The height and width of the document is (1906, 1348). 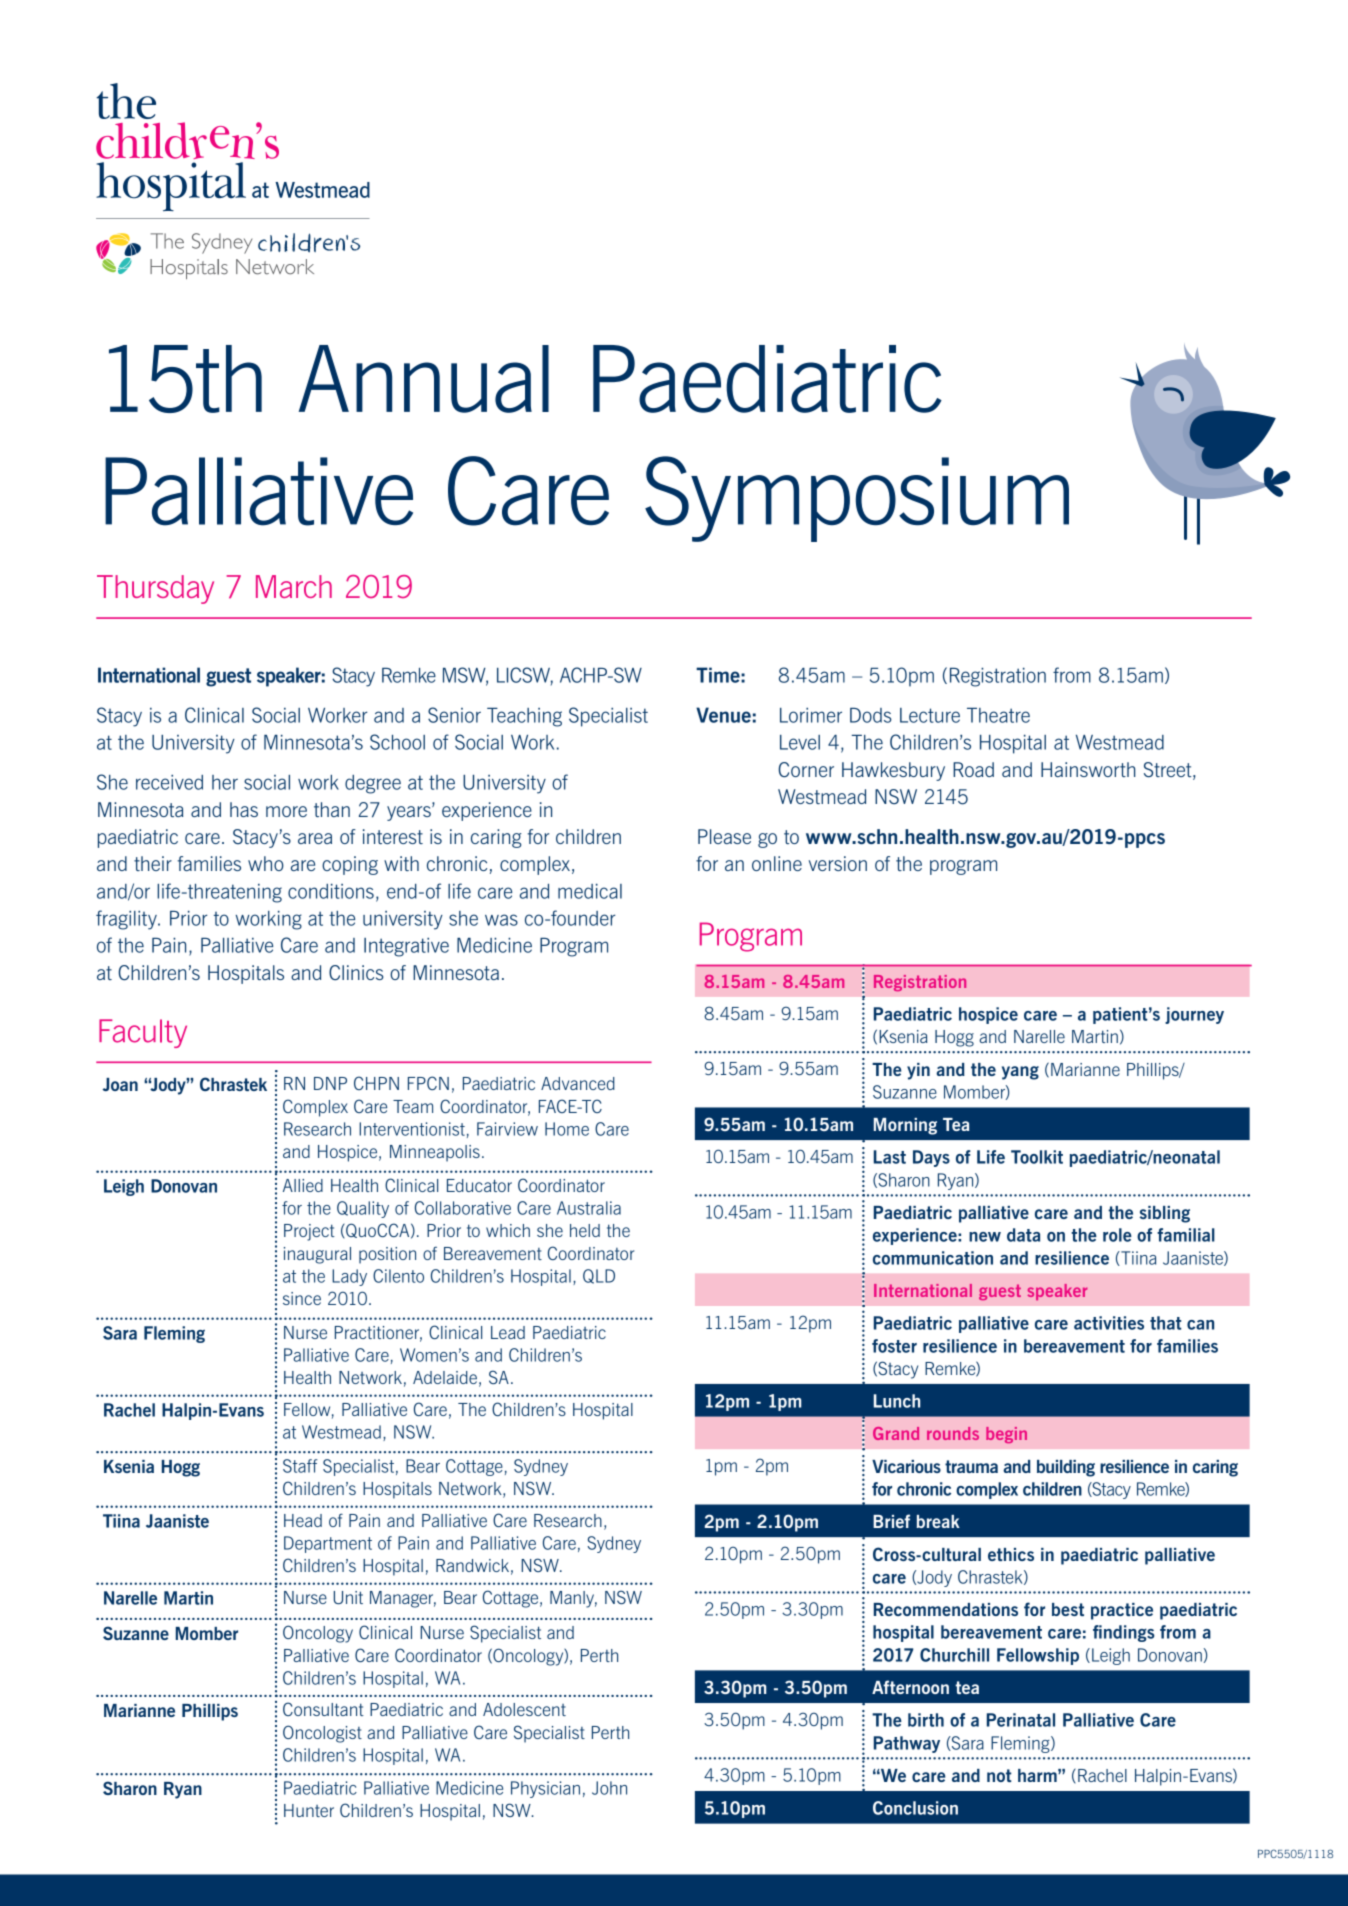 I want to click on since, so click(x=302, y=1298).
